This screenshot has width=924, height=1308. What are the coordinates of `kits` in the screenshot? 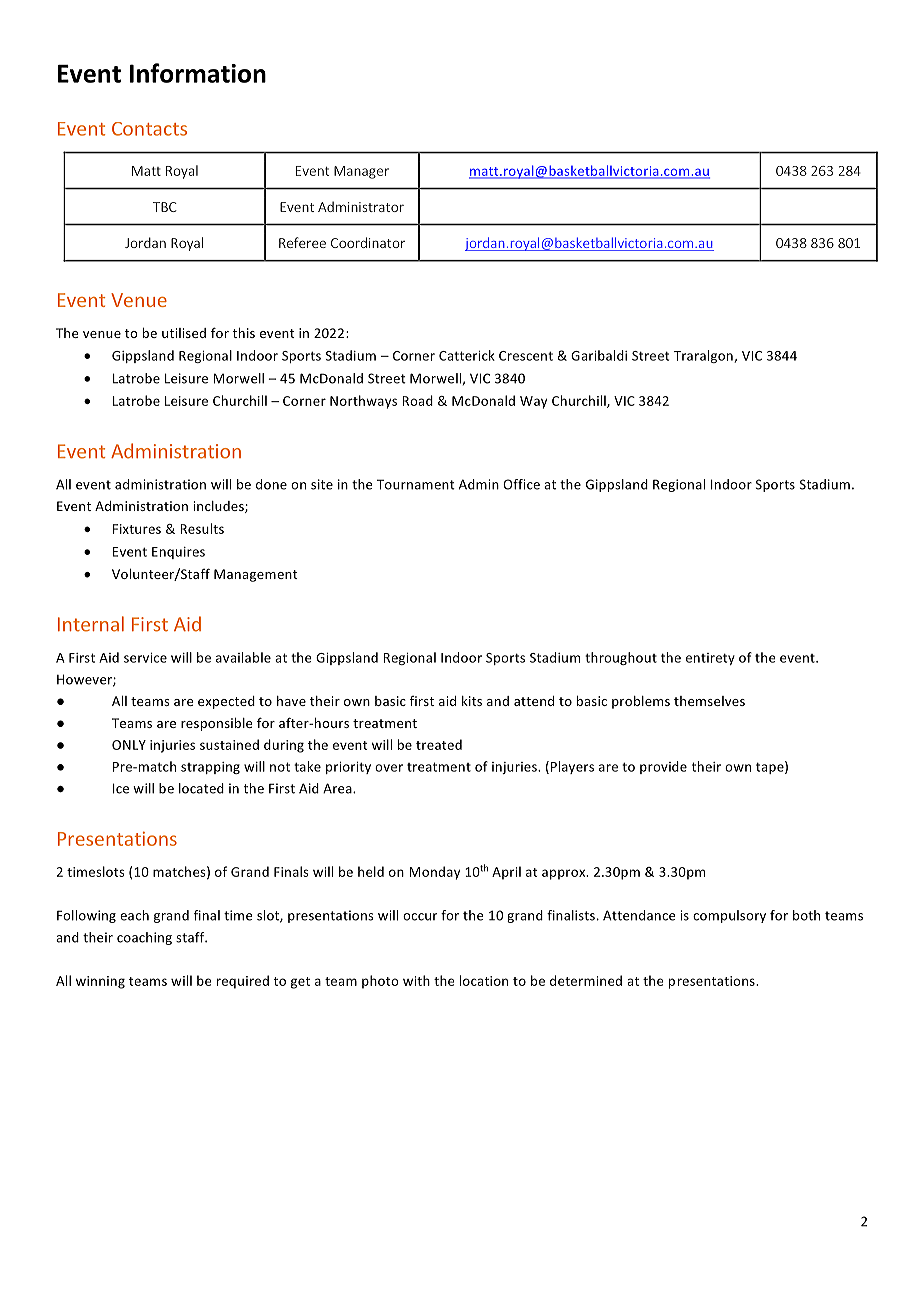 It's located at (472, 701).
